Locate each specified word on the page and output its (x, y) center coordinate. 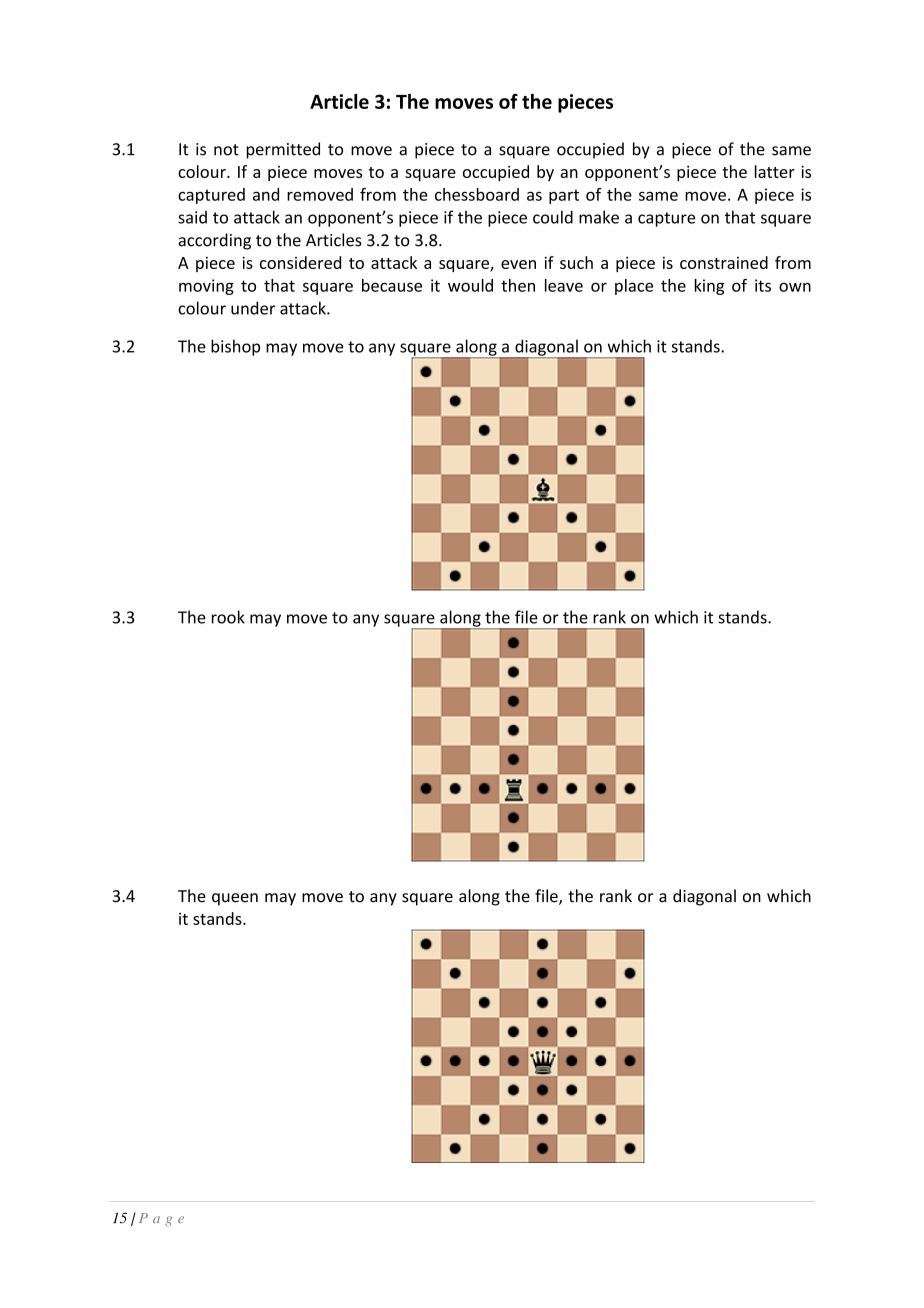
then (518, 285)
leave (564, 285)
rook (228, 617)
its (763, 285)
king (709, 287)
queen (235, 899)
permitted (283, 150)
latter (775, 171)
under (253, 308)
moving (206, 287)
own (795, 287)
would (470, 285)
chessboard (477, 194)
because (392, 285)
